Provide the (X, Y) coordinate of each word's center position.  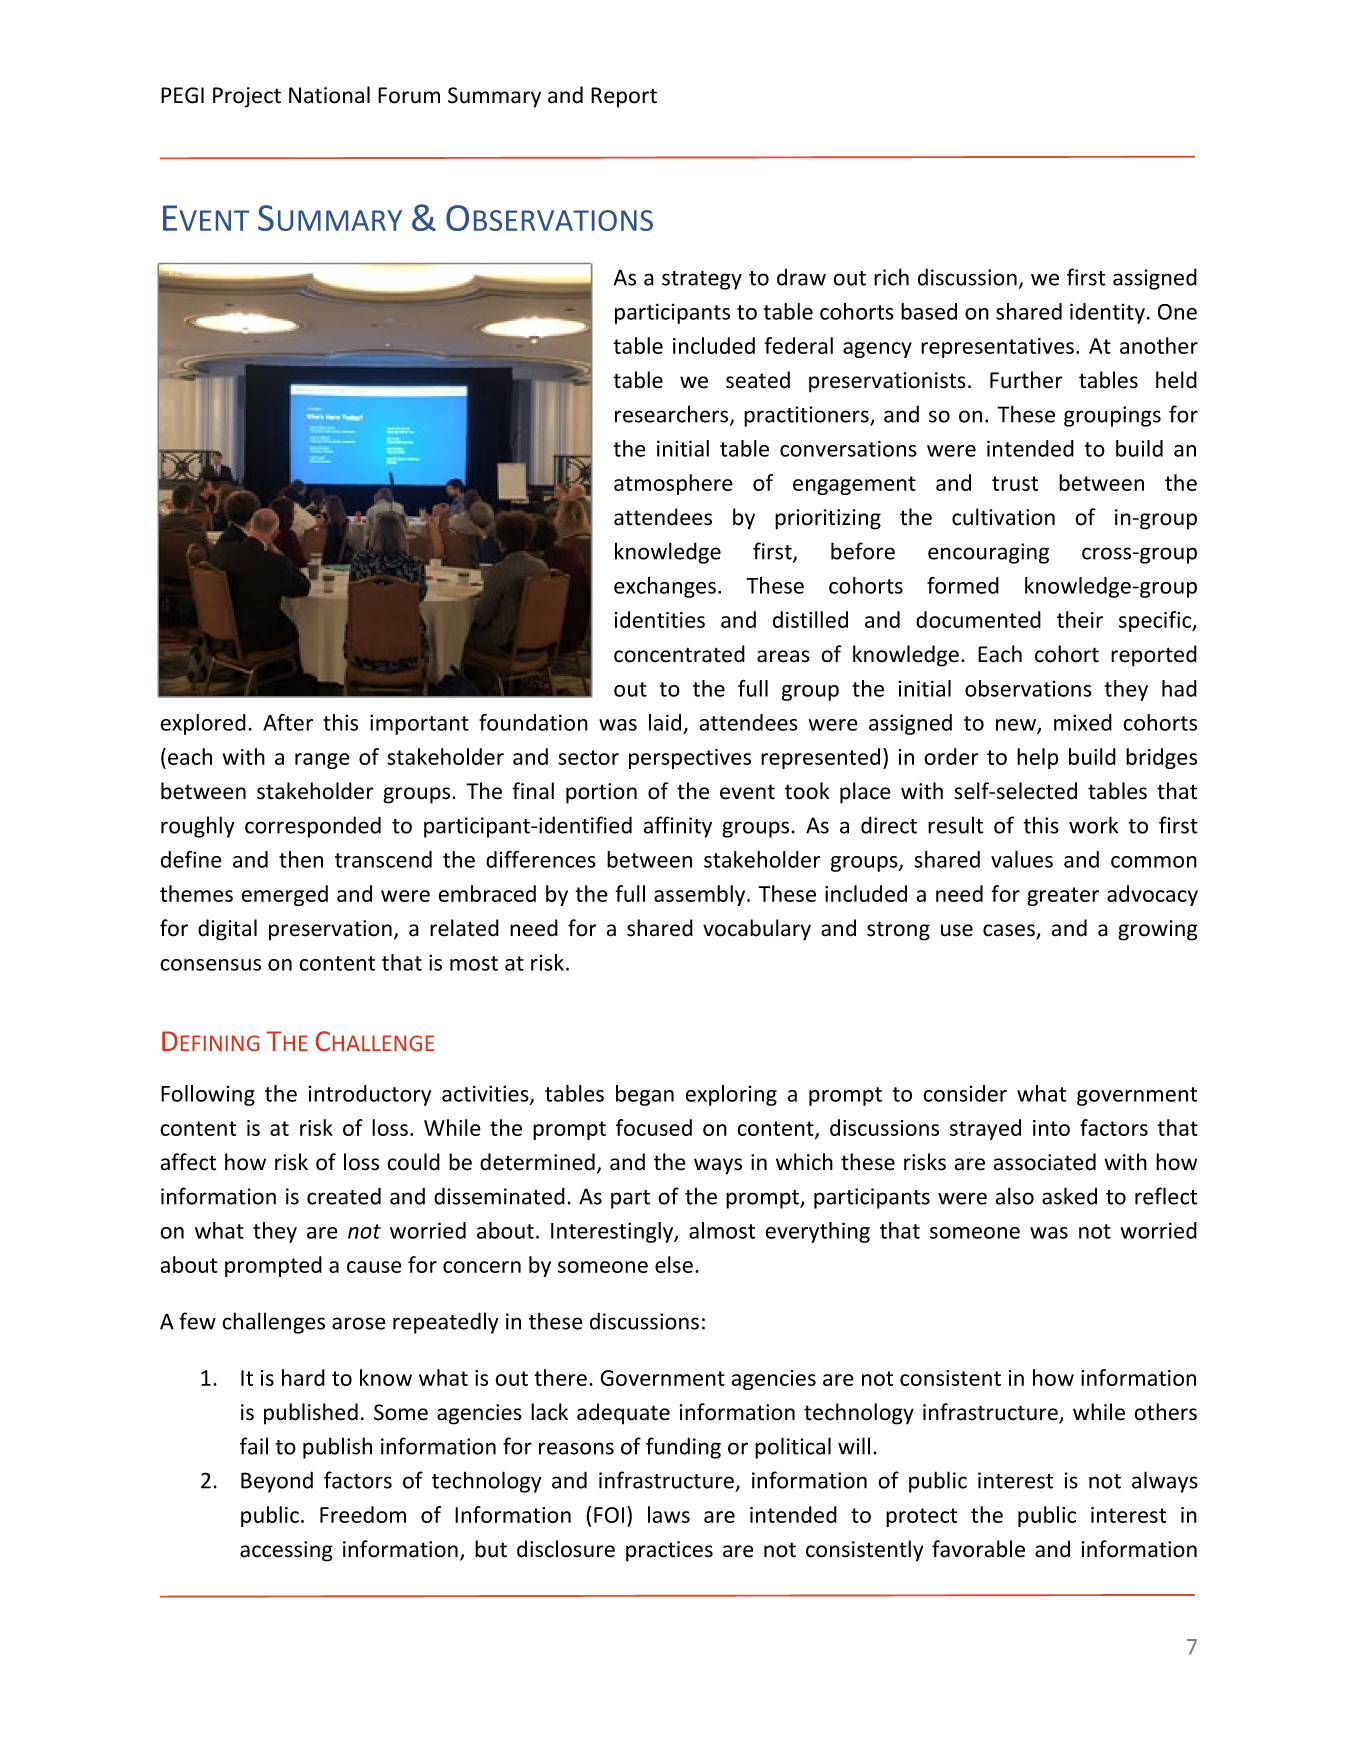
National (329, 95)
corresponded (313, 827)
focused (654, 1127)
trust (1015, 483)
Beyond (277, 1482)
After (288, 722)
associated (1045, 1162)
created (344, 1196)
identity (1107, 313)
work (1093, 825)
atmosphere (673, 484)
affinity (678, 827)
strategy (702, 280)
